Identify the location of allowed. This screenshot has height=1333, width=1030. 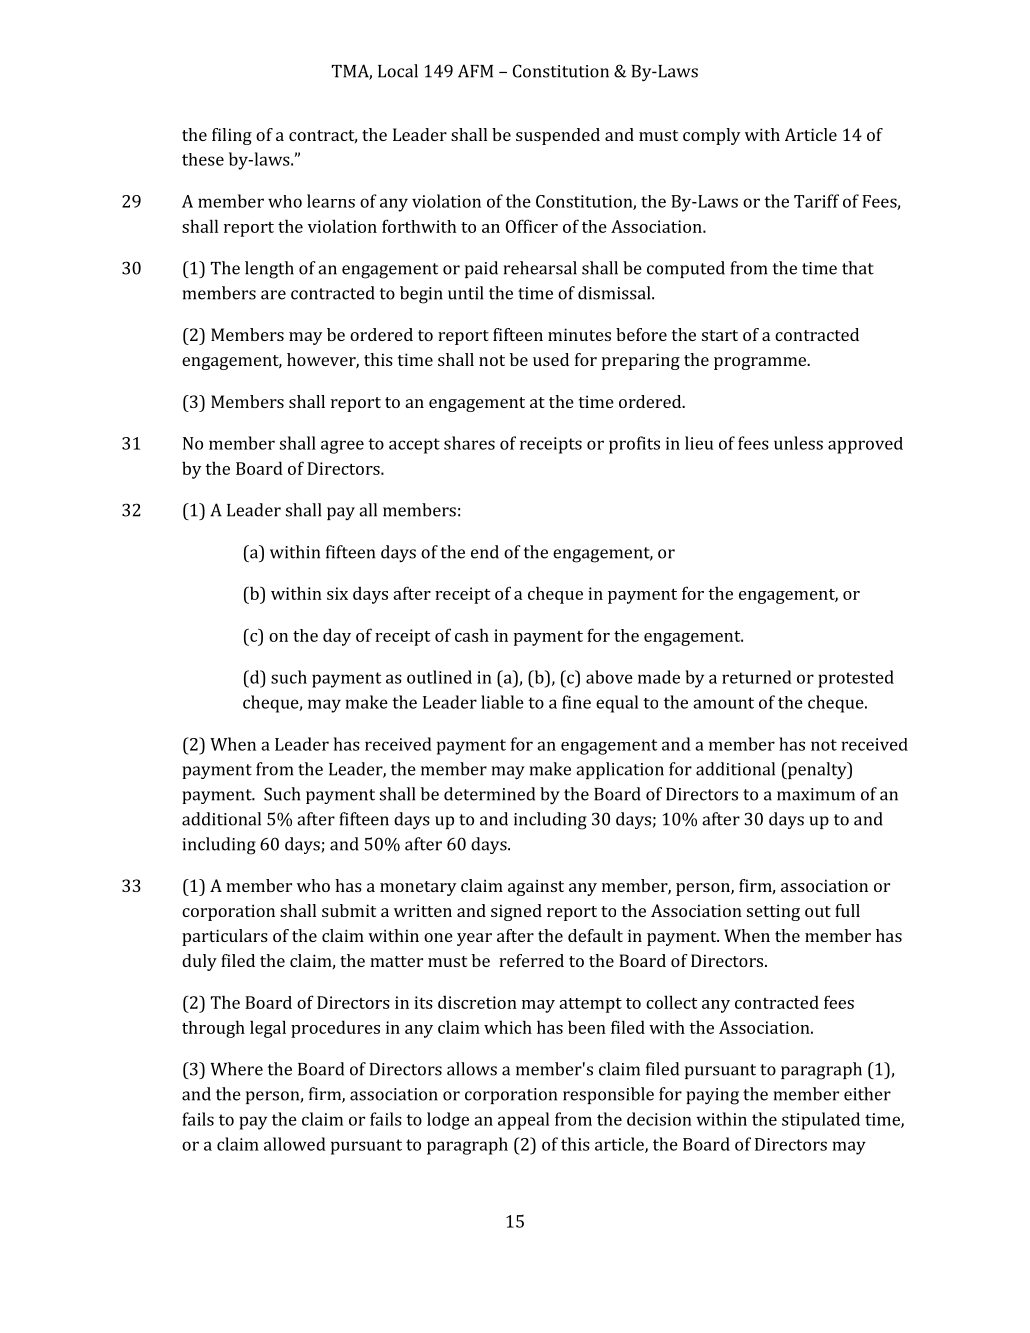
(295, 1144).
